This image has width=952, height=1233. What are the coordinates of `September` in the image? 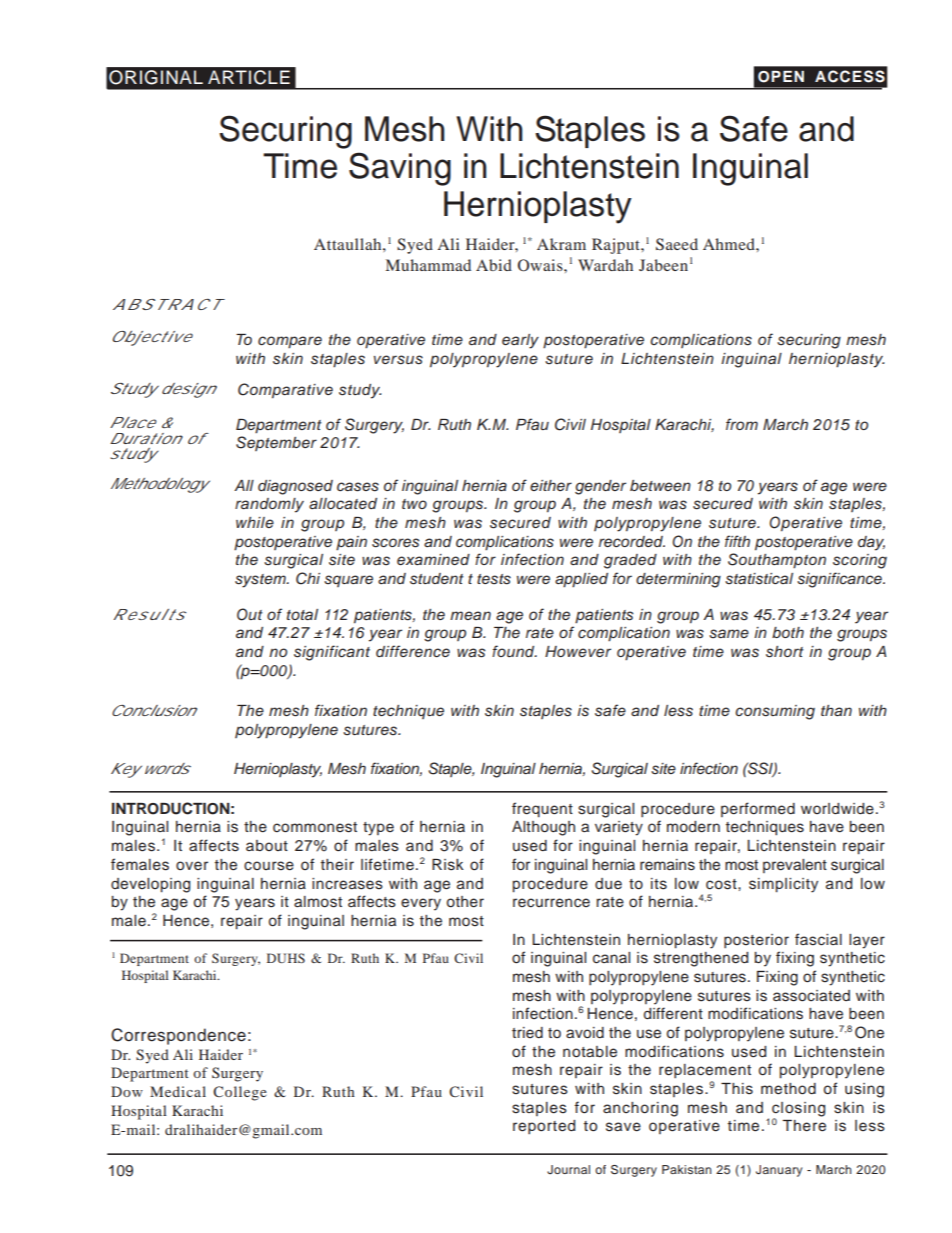 It's located at (276, 443).
